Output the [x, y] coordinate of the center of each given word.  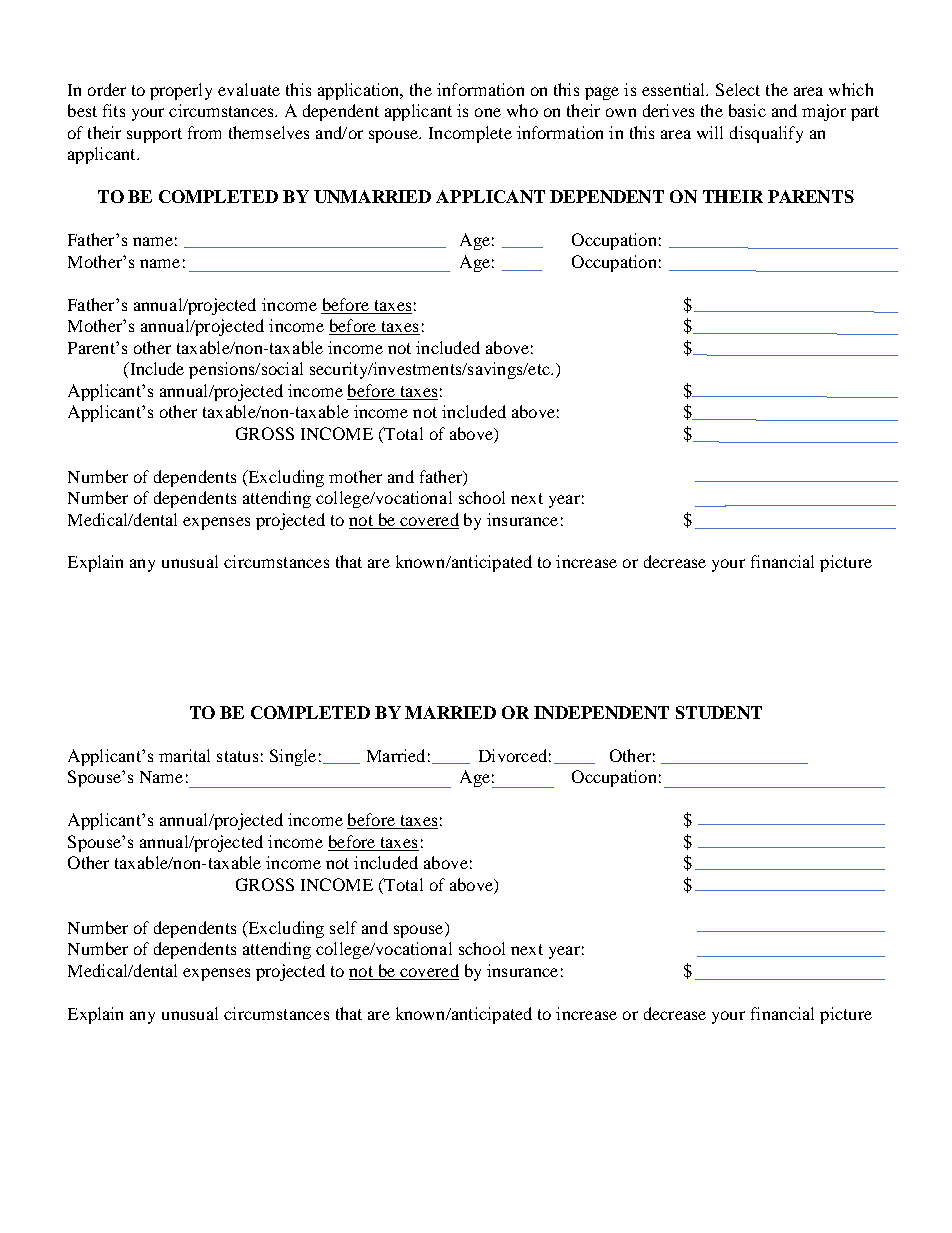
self [343, 927]
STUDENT [719, 712]
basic [747, 110]
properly [181, 91]
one [488, 112]
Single [293, 757]
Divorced [513, 755]
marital [184, 755]
